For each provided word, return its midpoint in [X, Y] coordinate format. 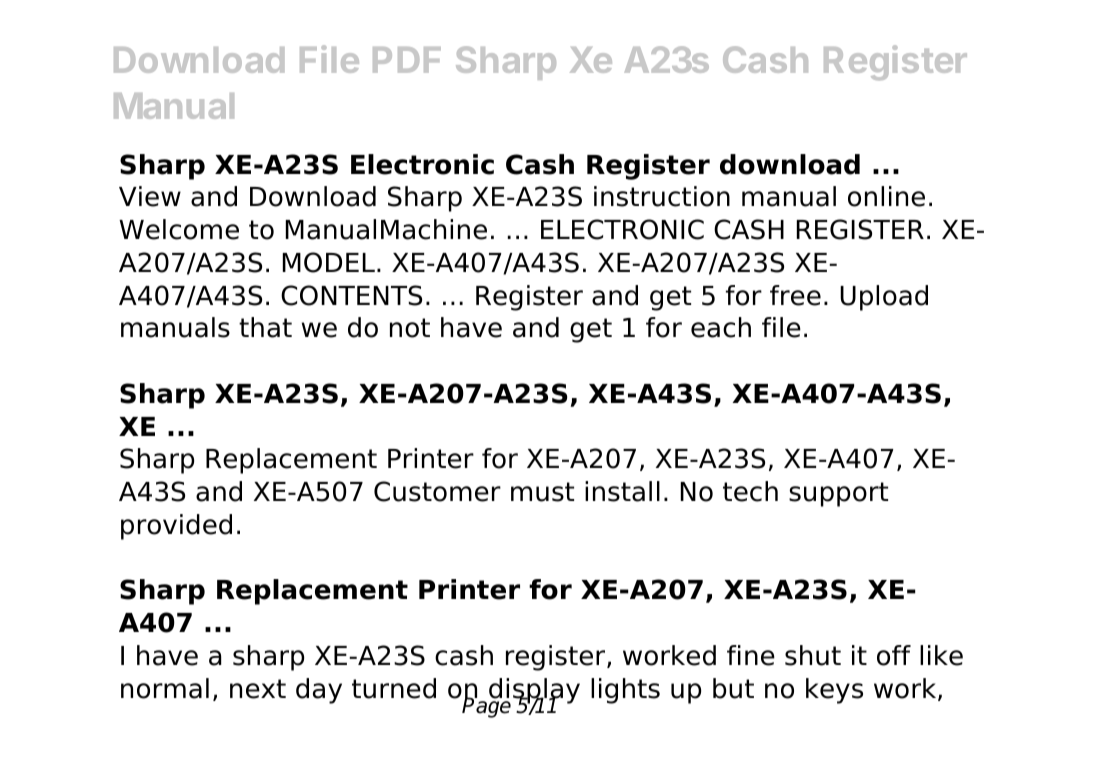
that [265, 327]
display [534, 692]
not [410, 328]
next [258, 689]
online [886, 196]
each [721, 327]
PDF [407, 60]
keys [834, 691]
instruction [662, 196]
